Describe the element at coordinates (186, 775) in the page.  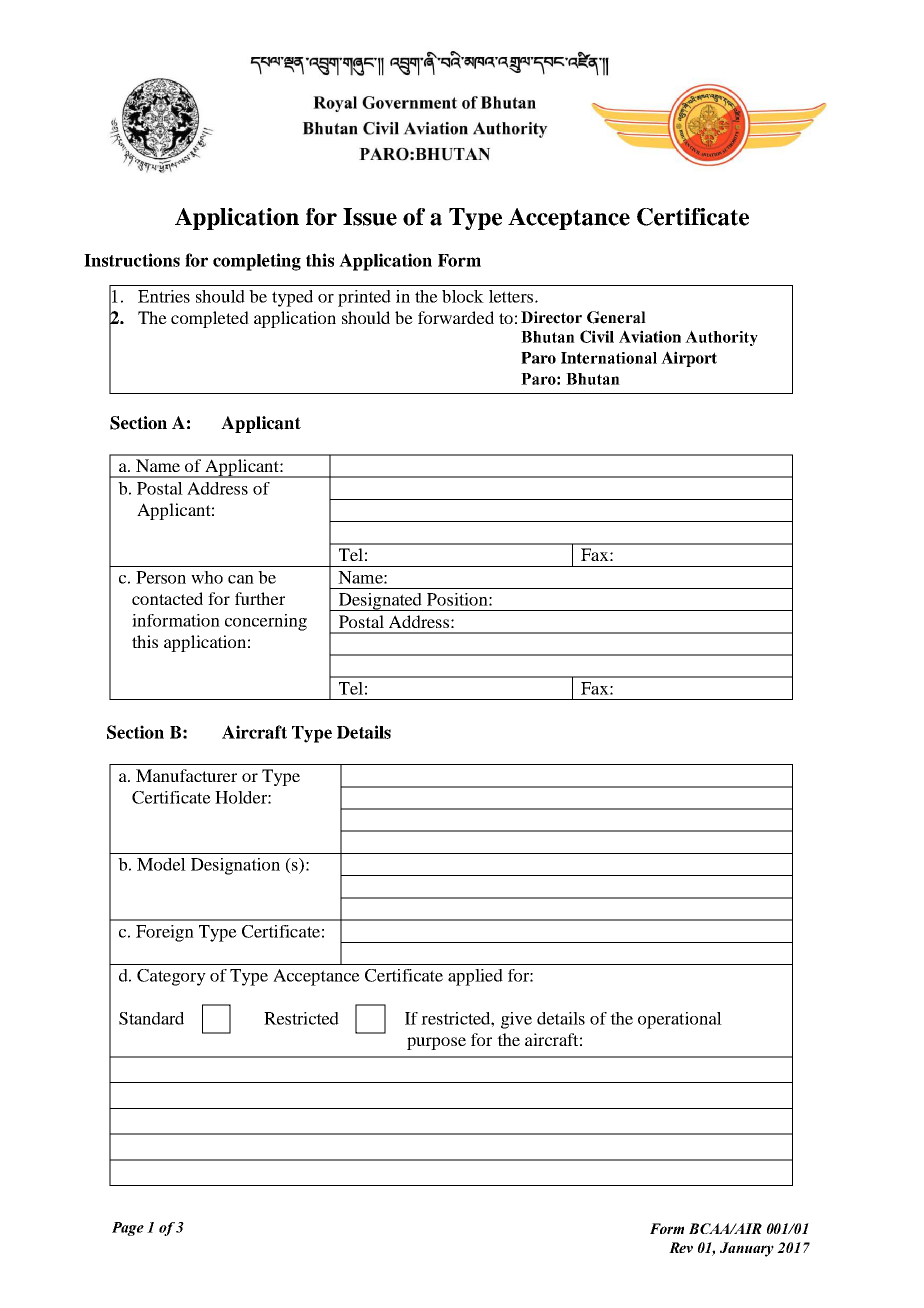
I see `Manufacturer` at that location.
